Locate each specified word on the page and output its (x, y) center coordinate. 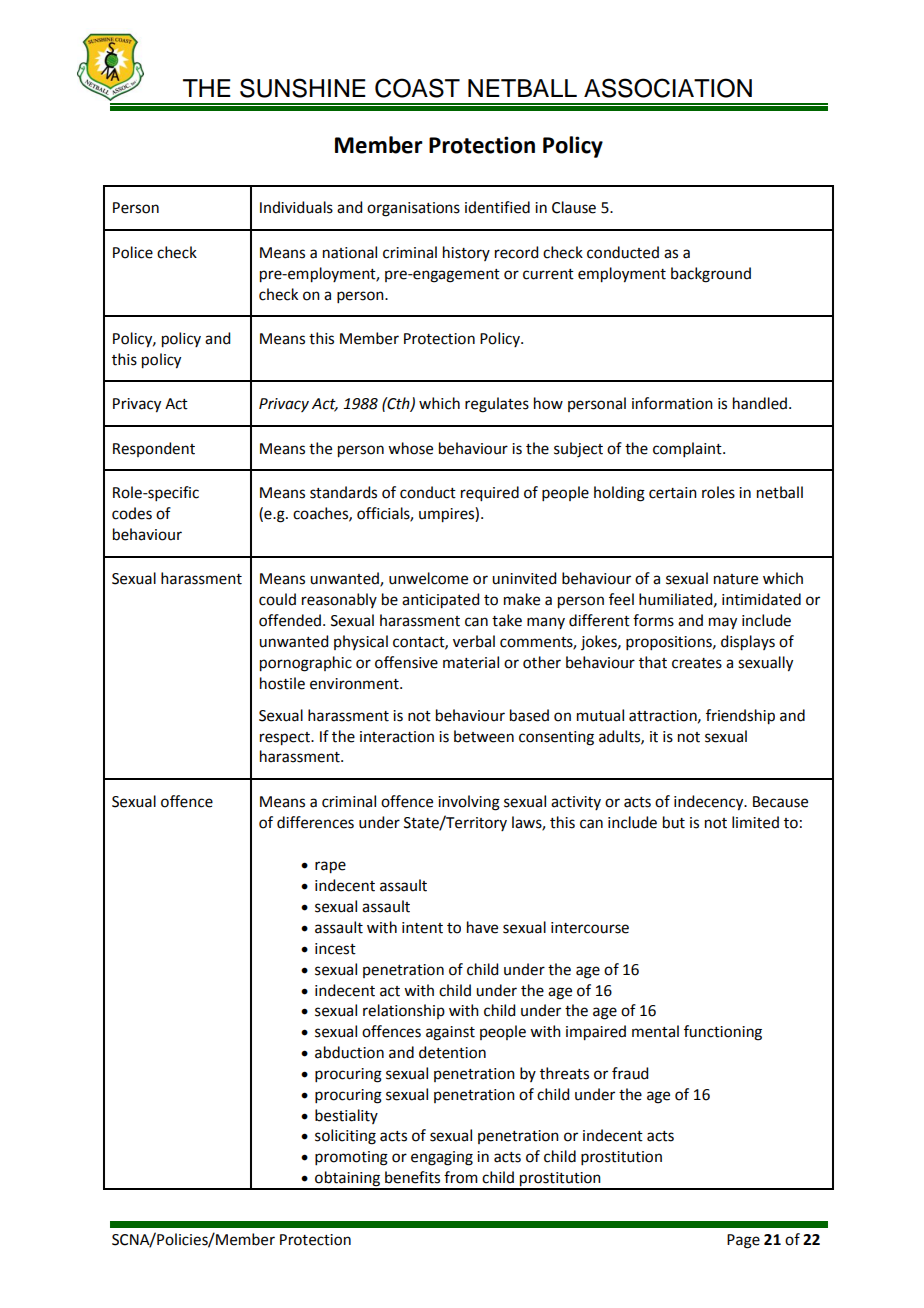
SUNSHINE (303, 88)
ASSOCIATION (668, 88)
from (461, 1177)
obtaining (347, 1180)
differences (315, 822)
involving (469, 803)
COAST (417, 88)
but (674, 822)
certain (673, 493)
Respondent (154, 449)
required (490, 494)
